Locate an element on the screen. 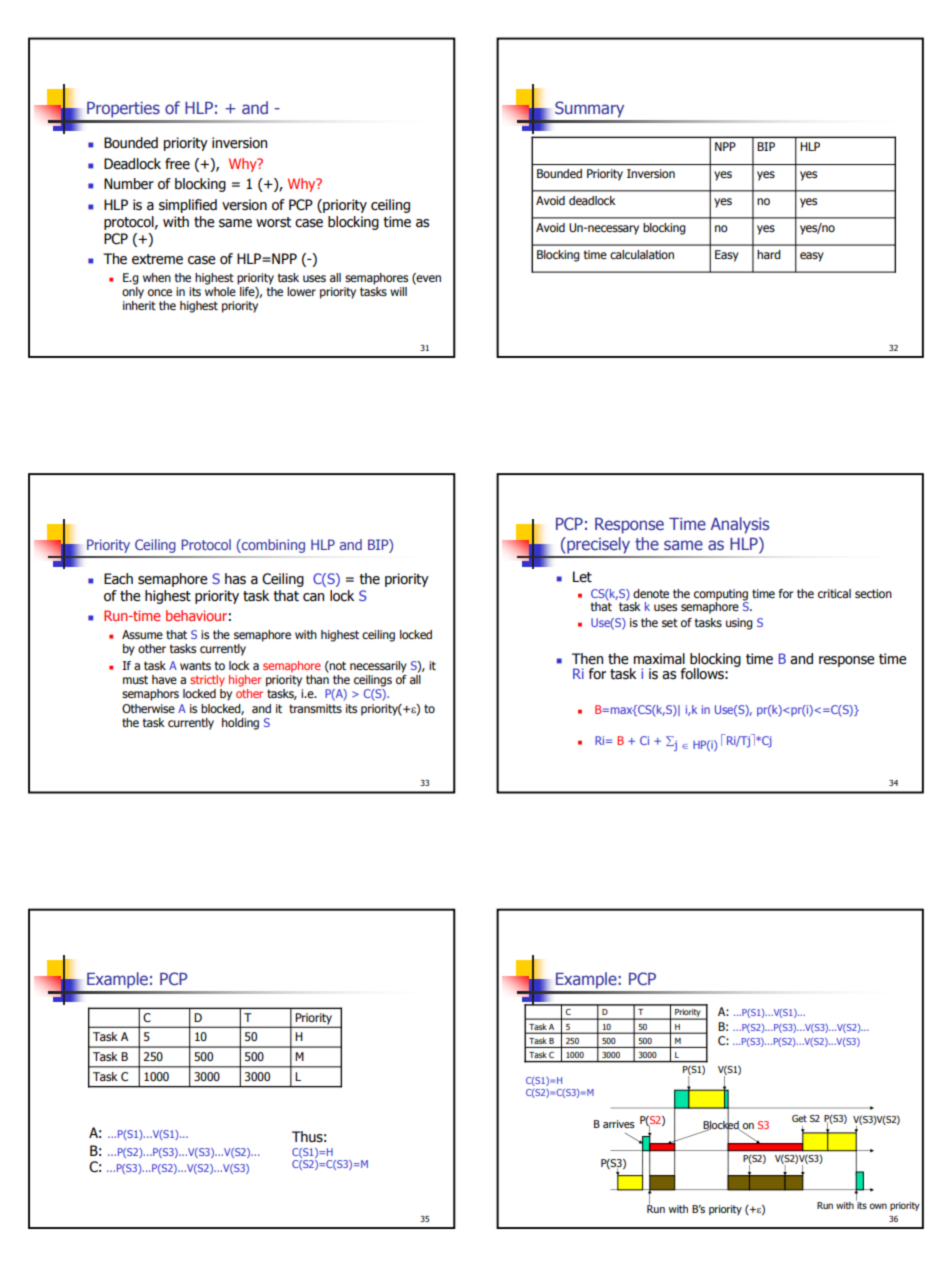 This screenshot has height=1267, width=952. own is located at coordinates (878, 1206).
